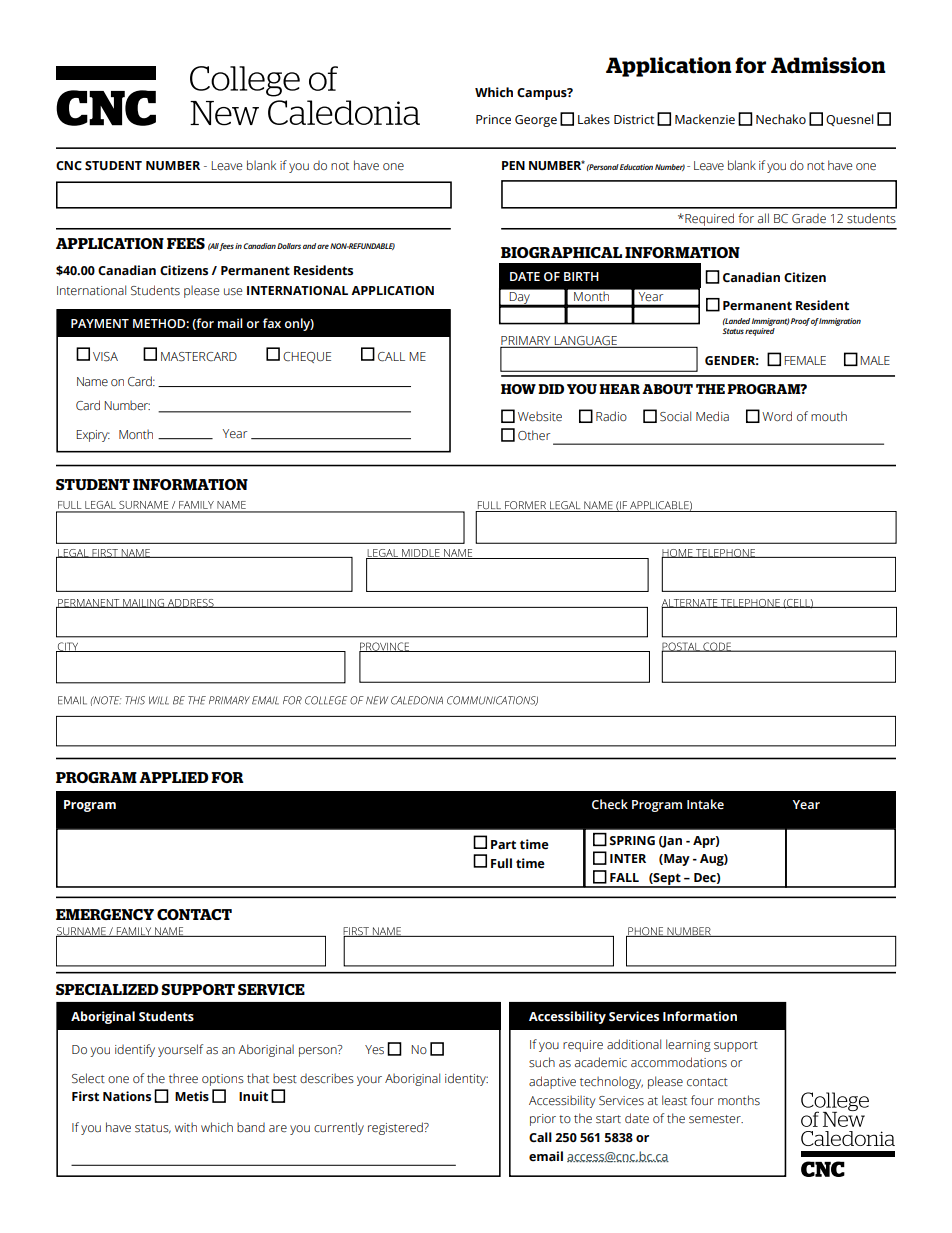  What do you see at coordinates (93, 436) in the image?
I see `Expiry` at bounding box center [93, 436].
